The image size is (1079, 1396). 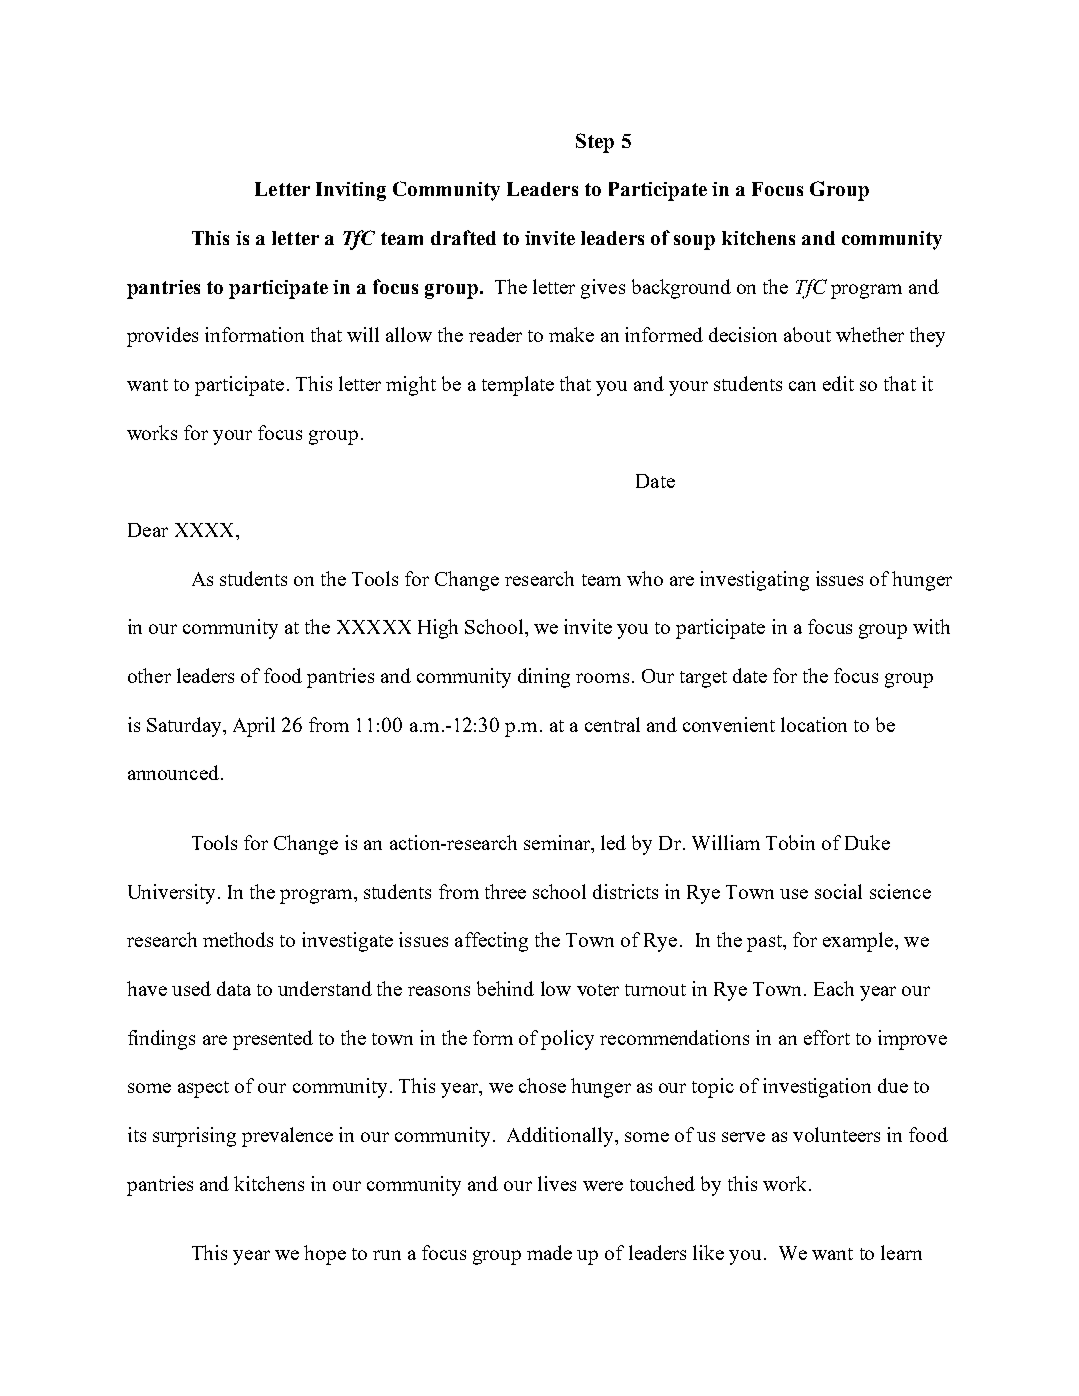 I want to click on Inviting, so click(x=351, y=191).
